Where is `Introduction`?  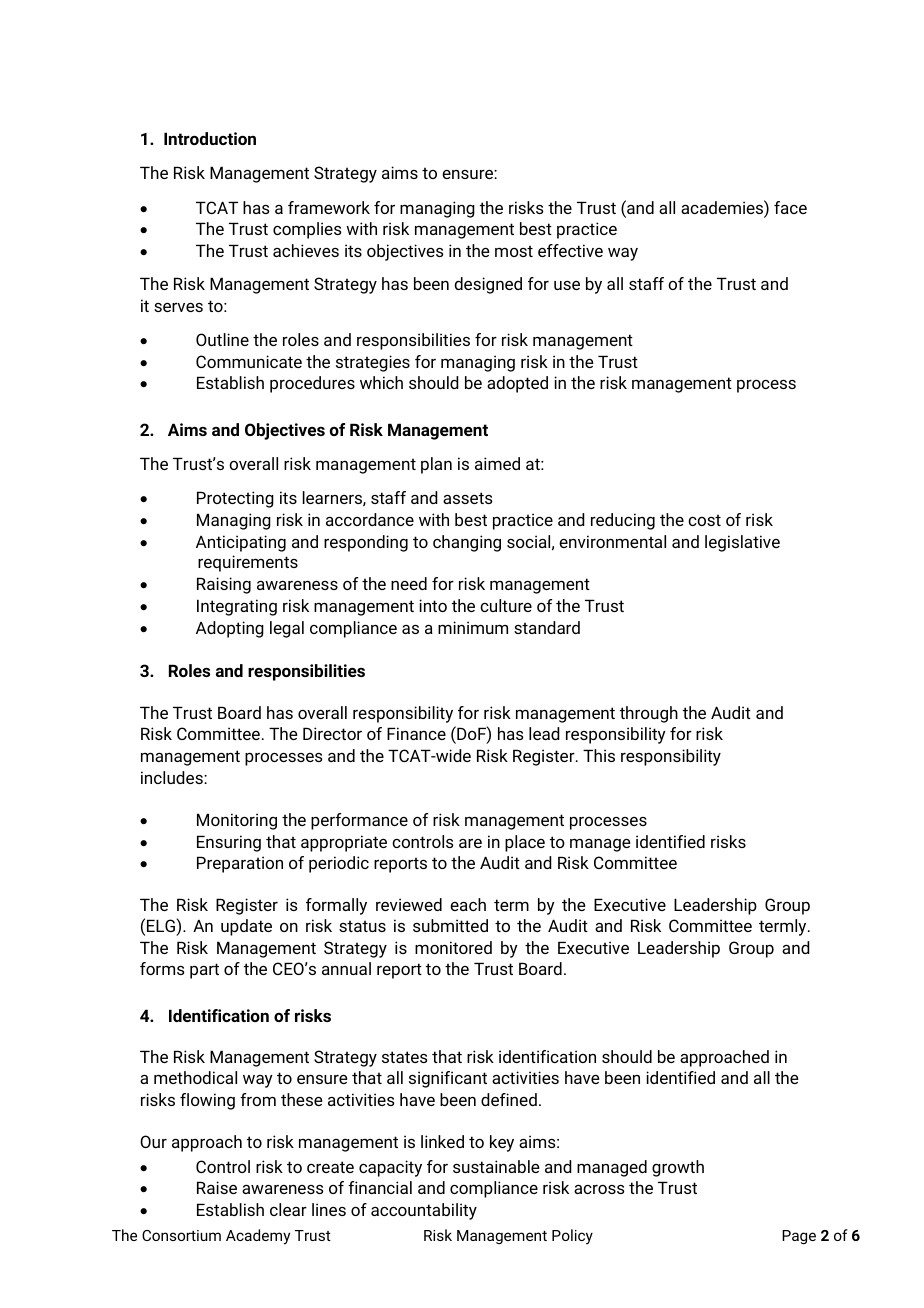 Introduction is located at coordinates (210, 138).
